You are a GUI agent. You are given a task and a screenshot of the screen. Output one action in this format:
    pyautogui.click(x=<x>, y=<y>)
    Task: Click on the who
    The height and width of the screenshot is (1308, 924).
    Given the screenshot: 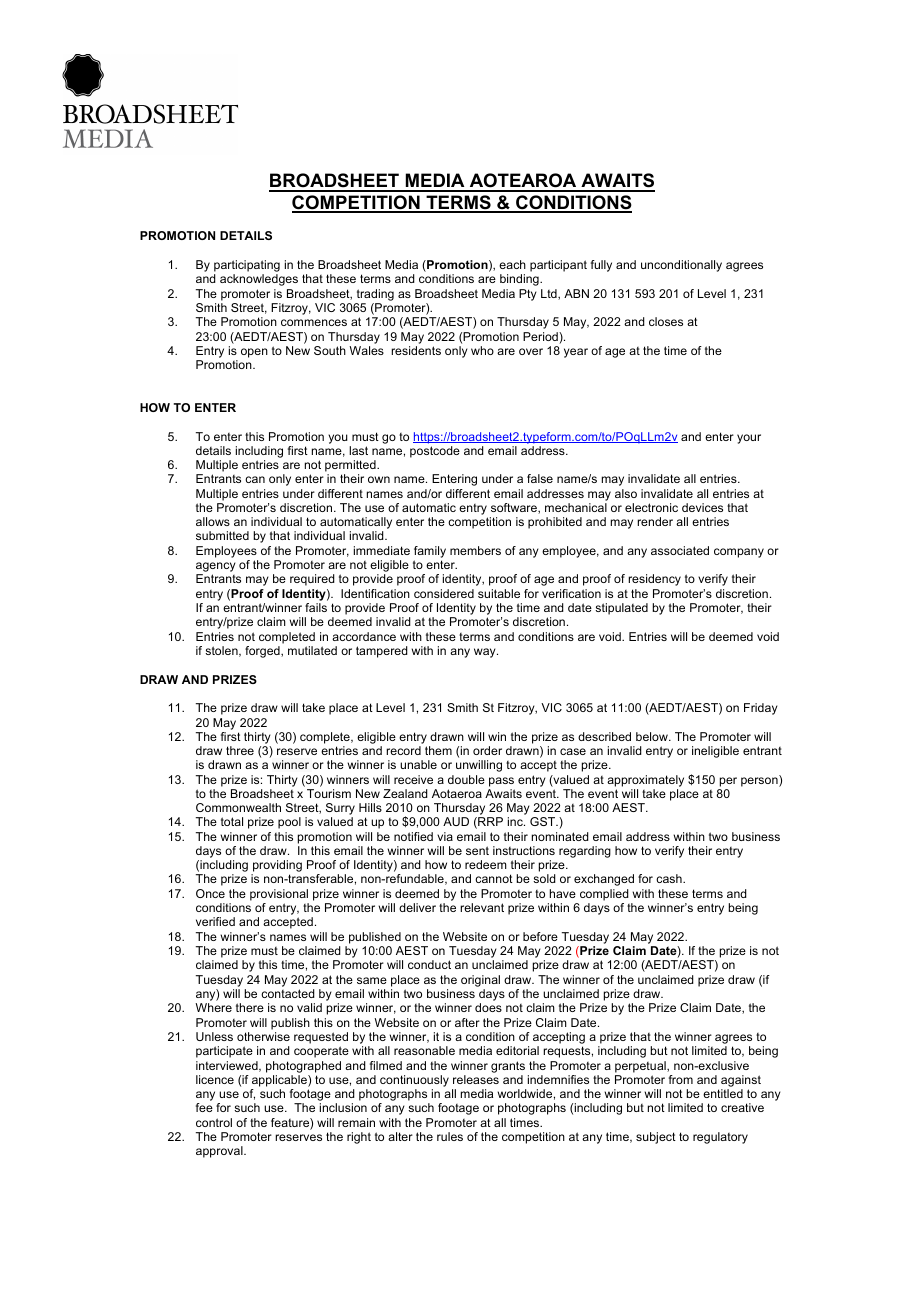 What is the action you would take?
    pyautogui.click(x=482, y=350)
